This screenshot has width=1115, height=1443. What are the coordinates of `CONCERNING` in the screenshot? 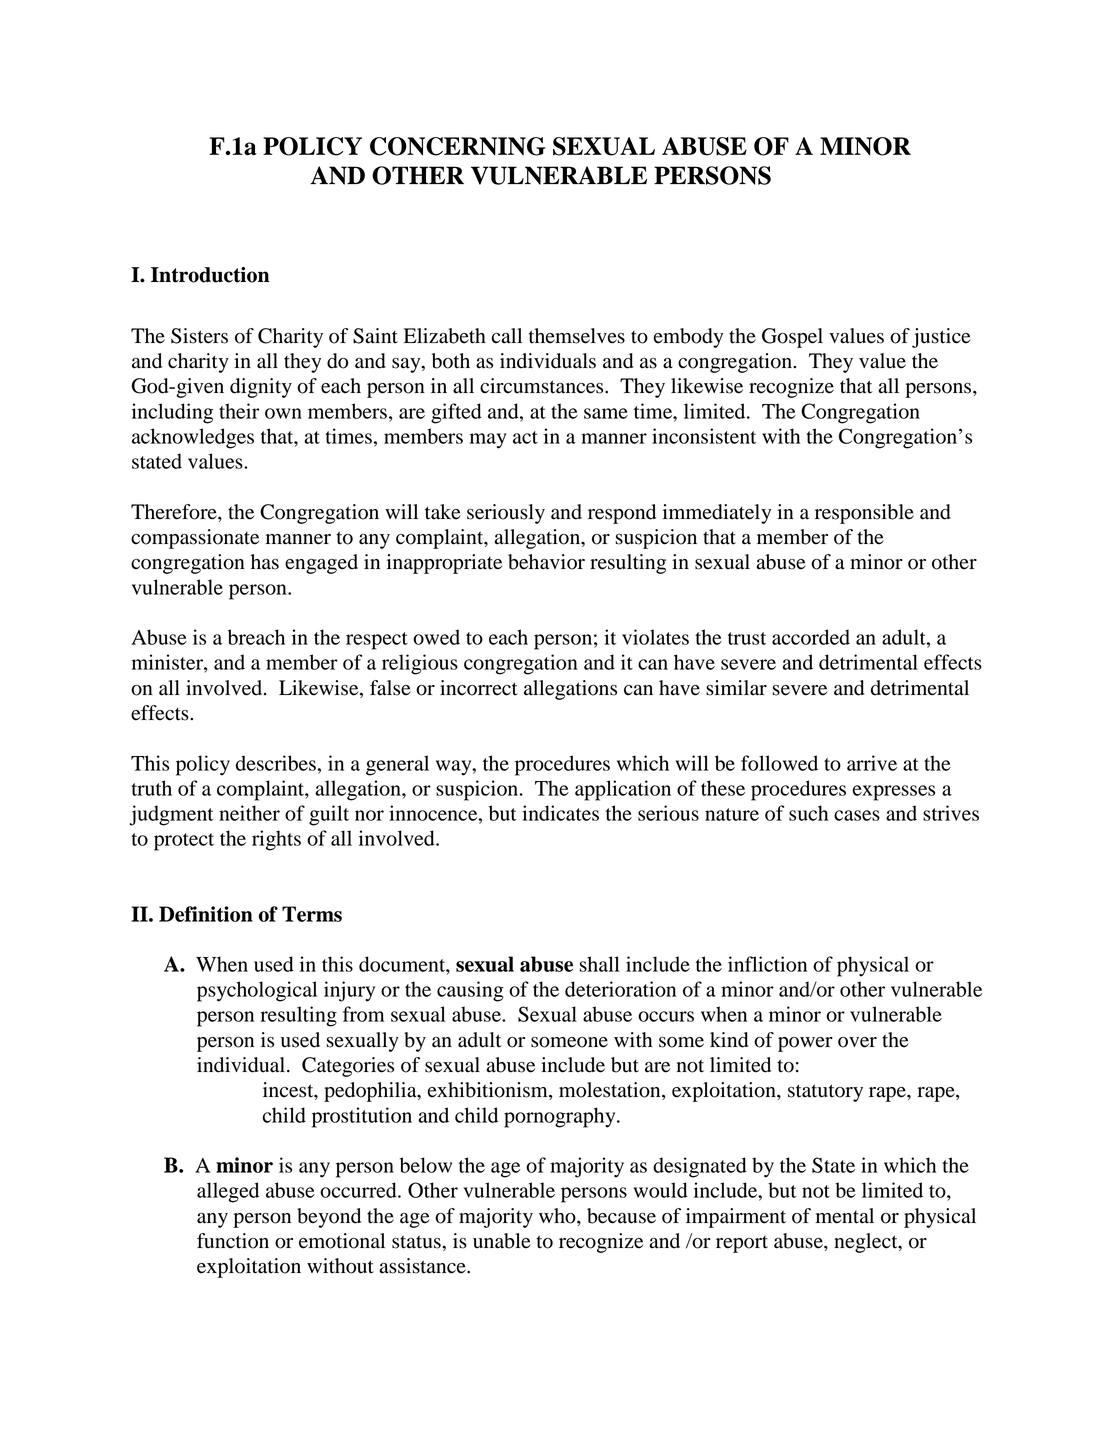 It's located at (458, 146).
